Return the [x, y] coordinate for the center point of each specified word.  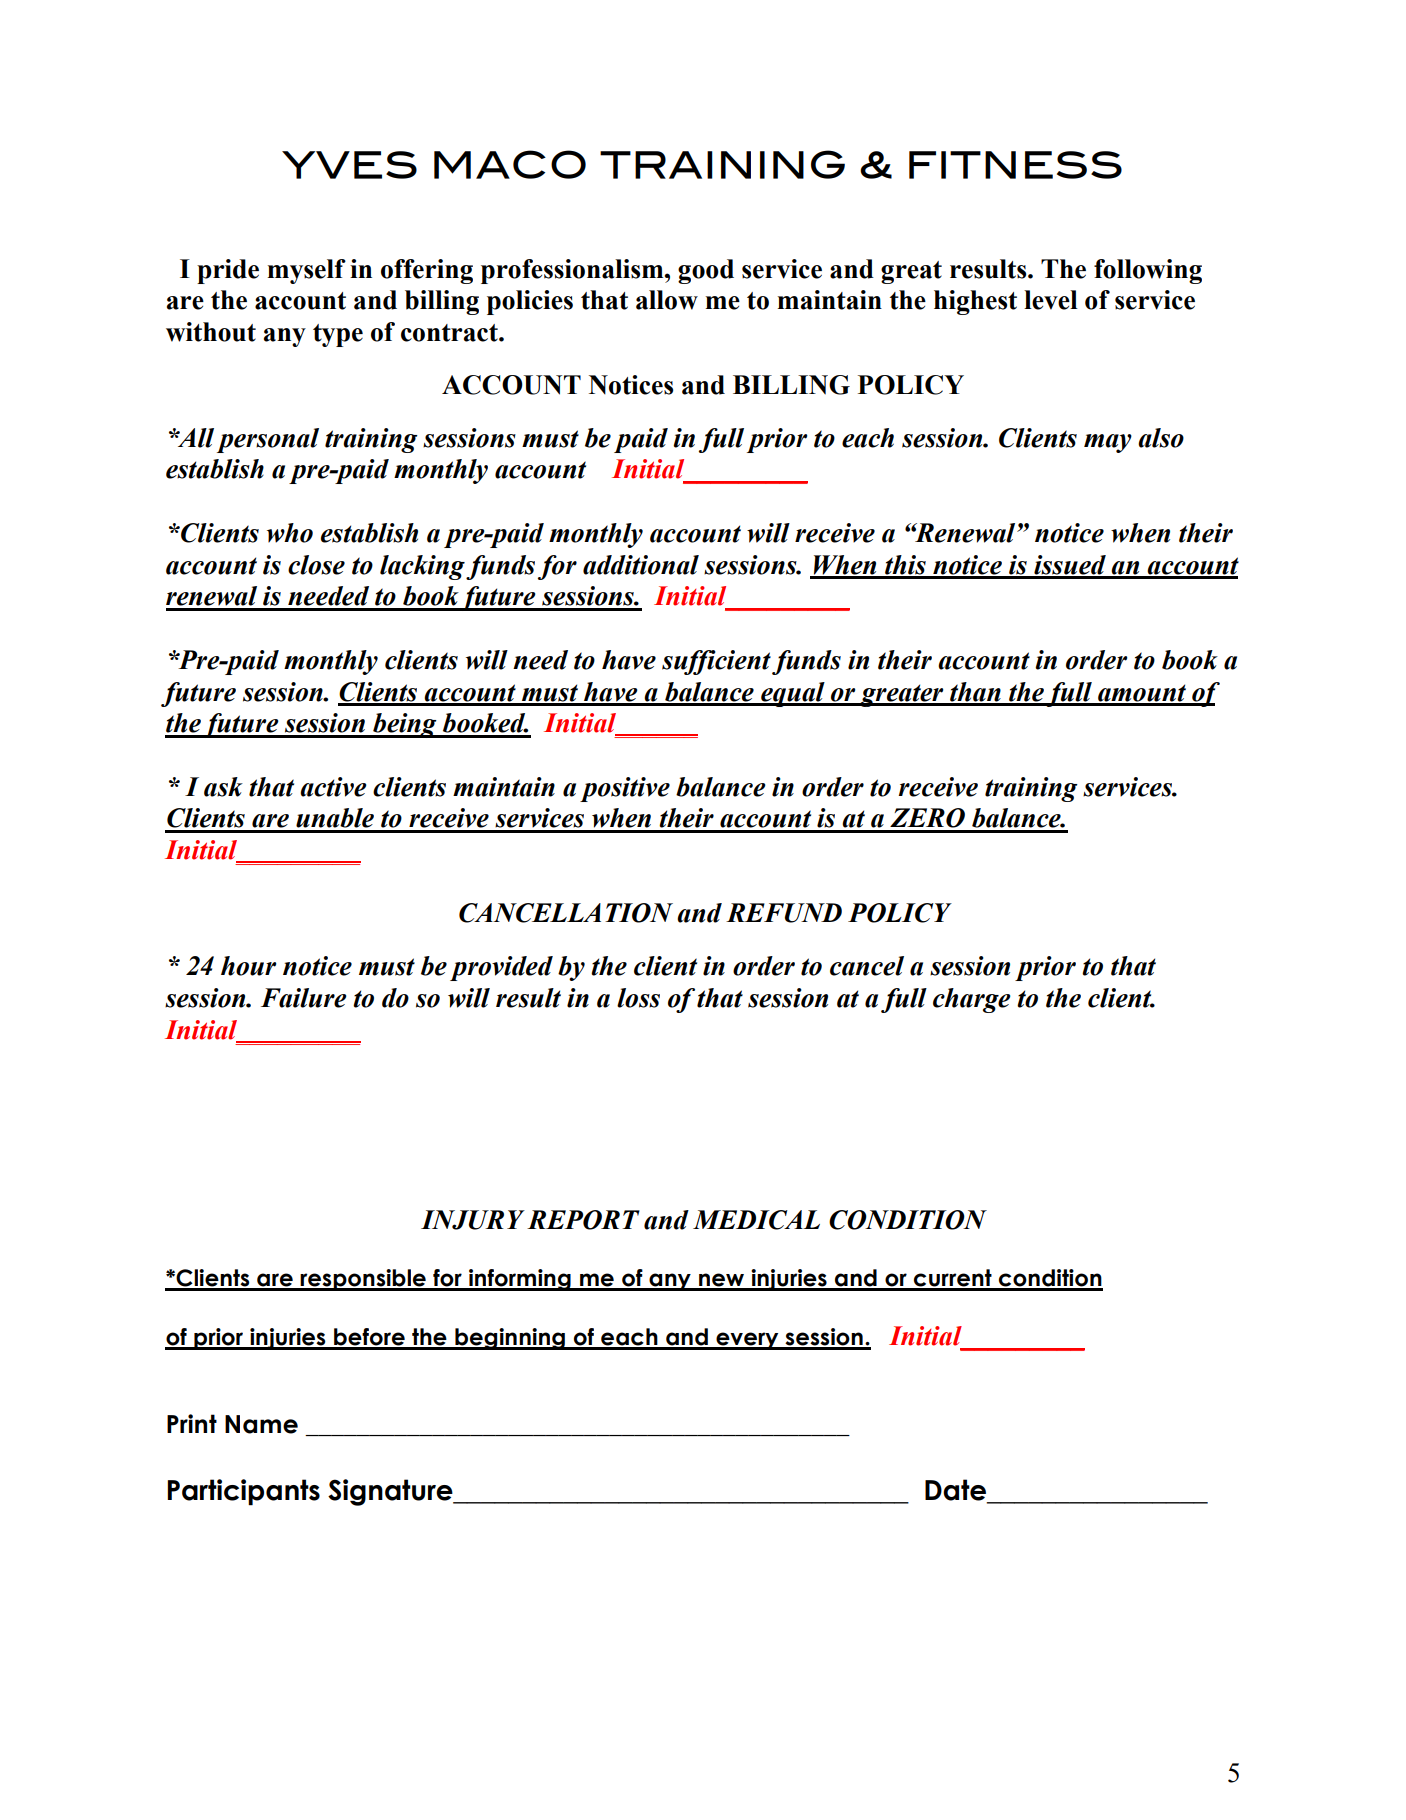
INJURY [473, 1220]
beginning [510, 1339]
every [747, 1341]
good [706, 271]
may [1108, 443]
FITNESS [1015, 165]
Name [261, 1424]
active [333, 787]
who [290, 533]
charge [972, 1000]
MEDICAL [756, 1220]
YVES [349, 165]
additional [641, 565]
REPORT [583, 1220]
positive [625, 789]
